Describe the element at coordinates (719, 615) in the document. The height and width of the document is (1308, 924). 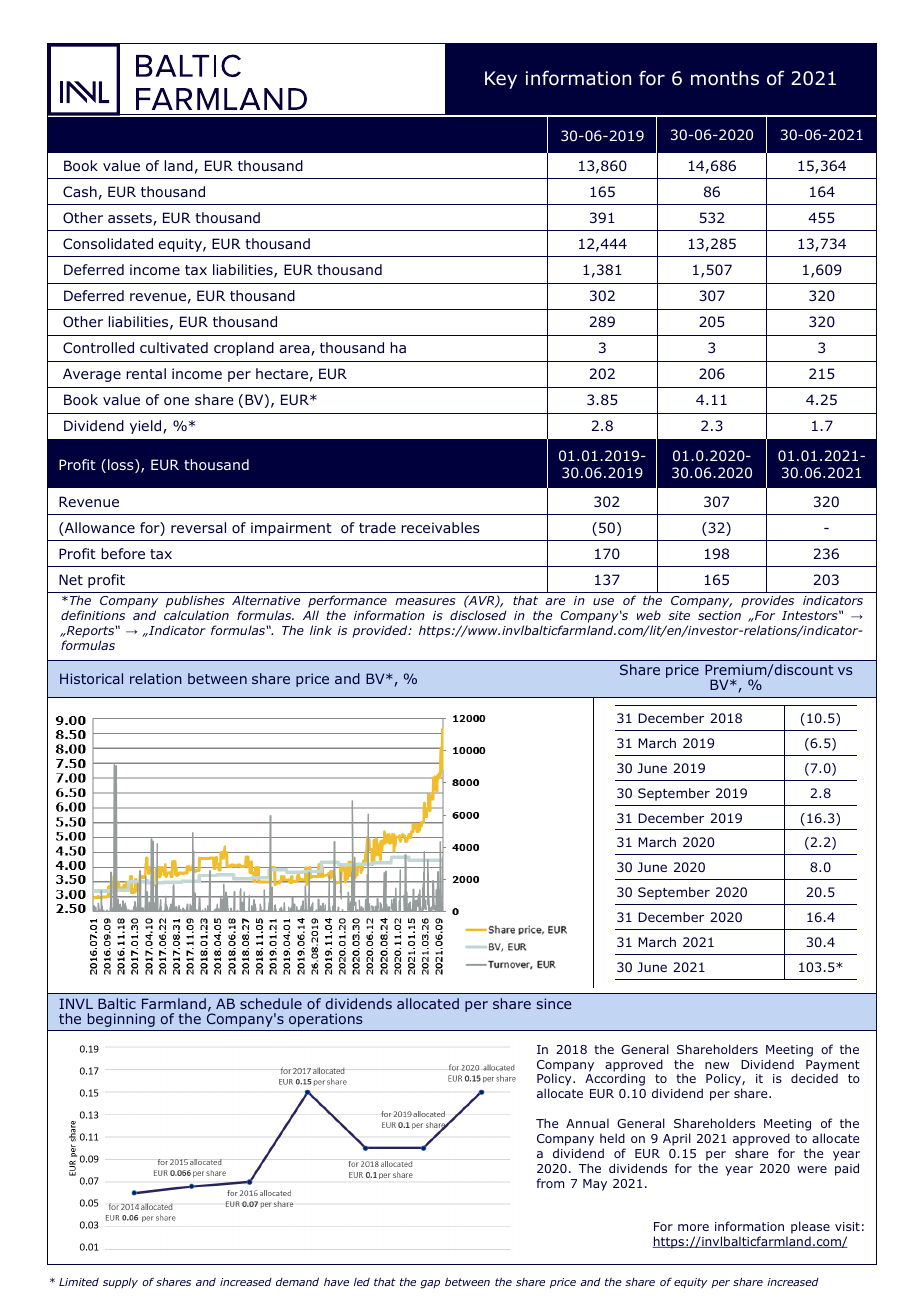
I see `section` at that location.
